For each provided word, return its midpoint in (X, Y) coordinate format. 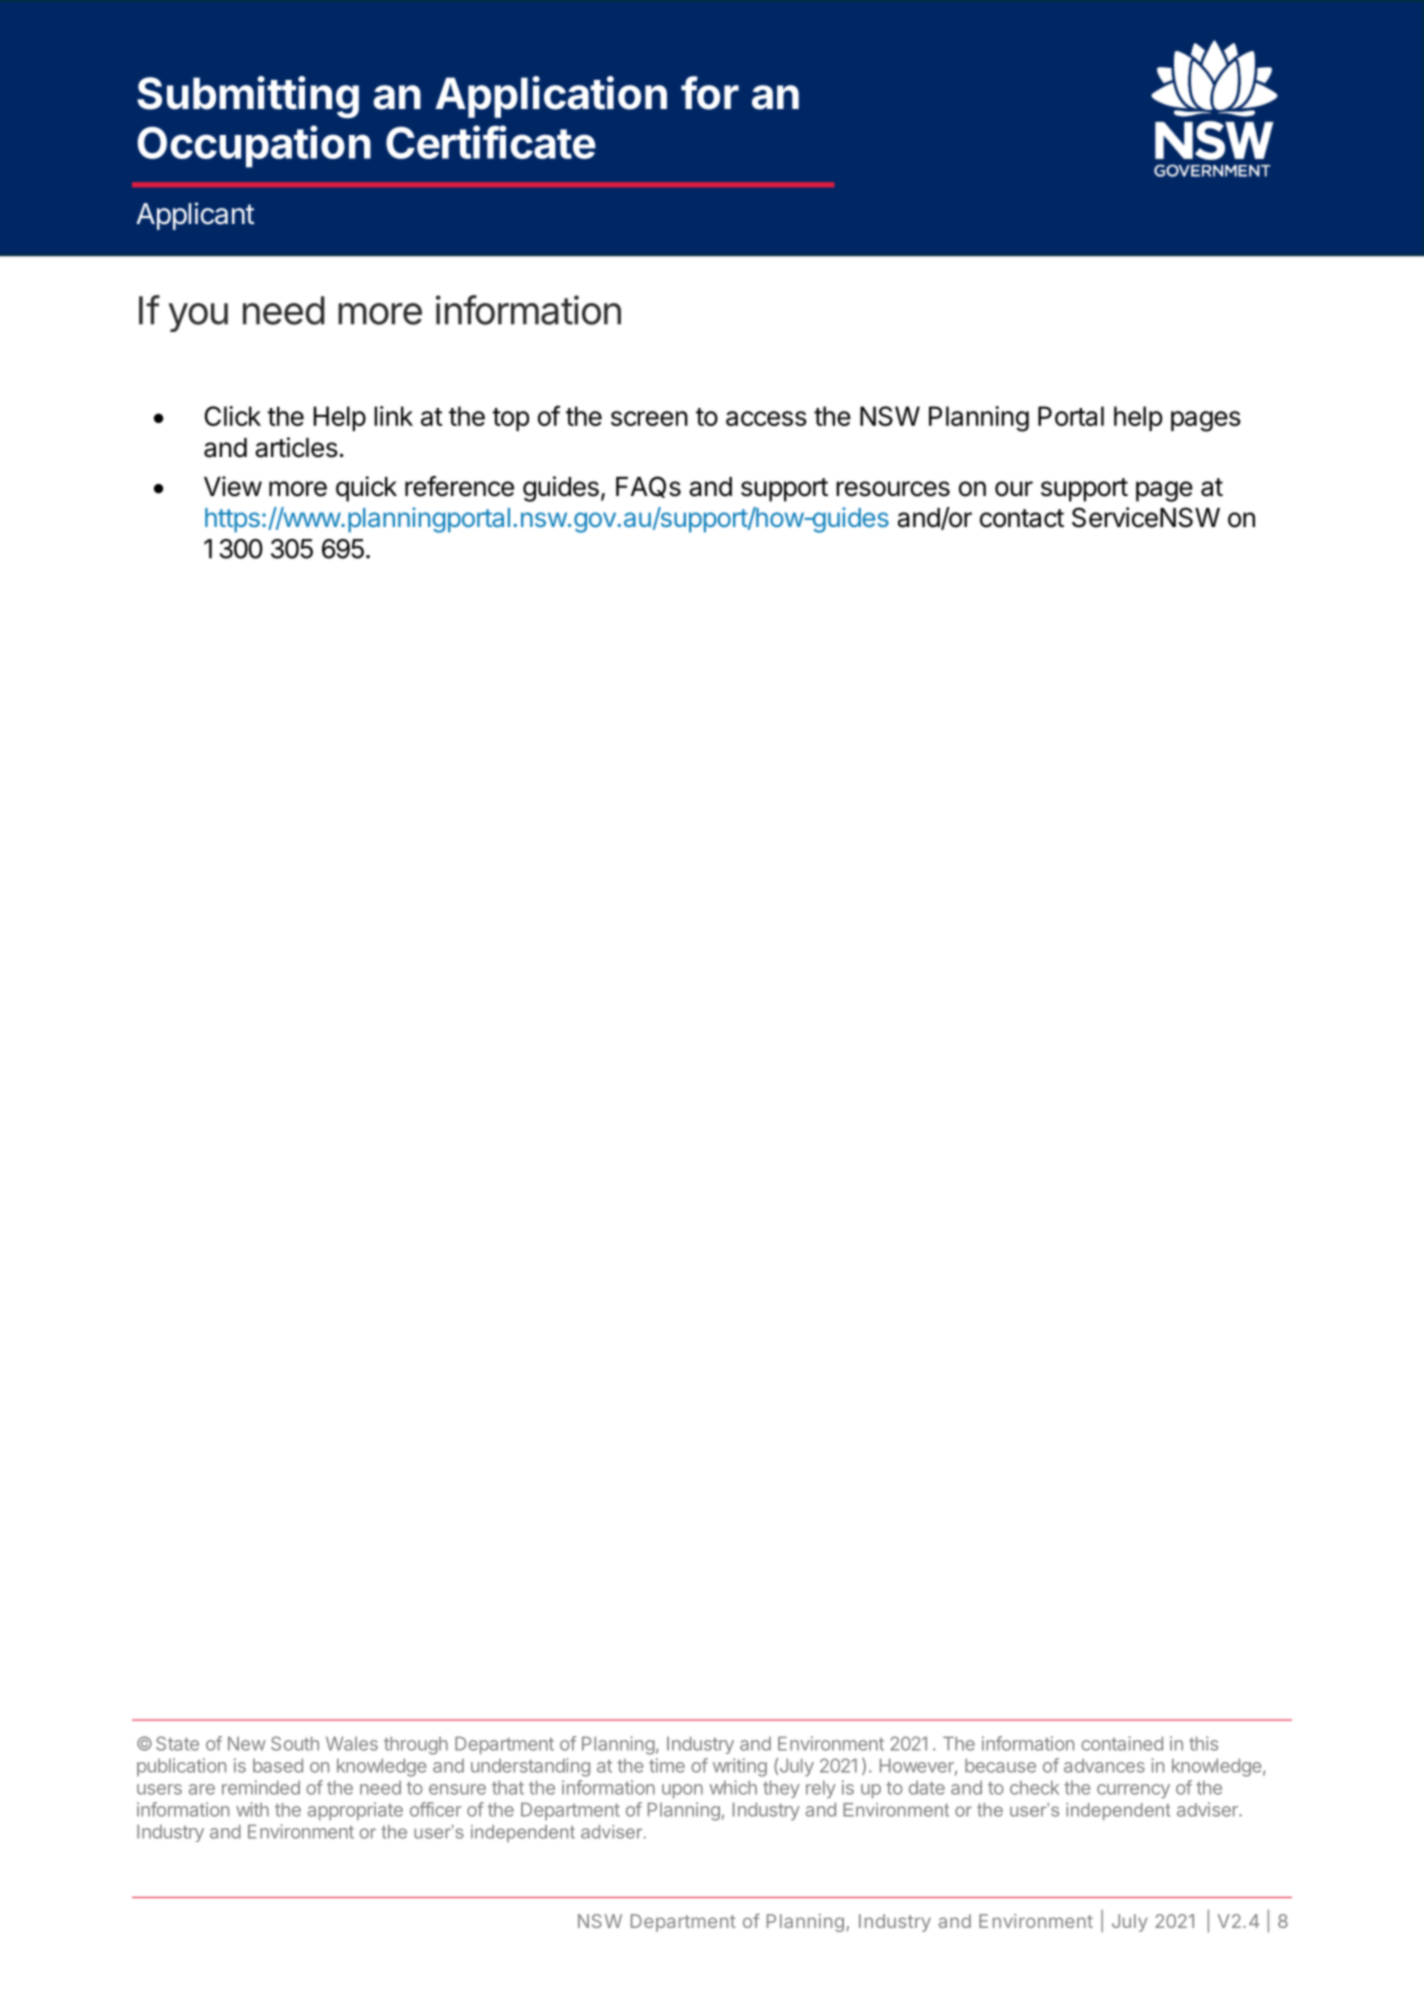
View (233, 486)
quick (366, 489)
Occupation (254, 146)
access (766, 418)
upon (682, 1791)
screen (649, 418)
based (278, 1765)
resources (893, 489)
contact (1022, 518)
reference (459, 486)
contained (1122, 1743)
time (667, 1765)
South (295, 1743)
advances (1104, 1766)
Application (551, 97)
